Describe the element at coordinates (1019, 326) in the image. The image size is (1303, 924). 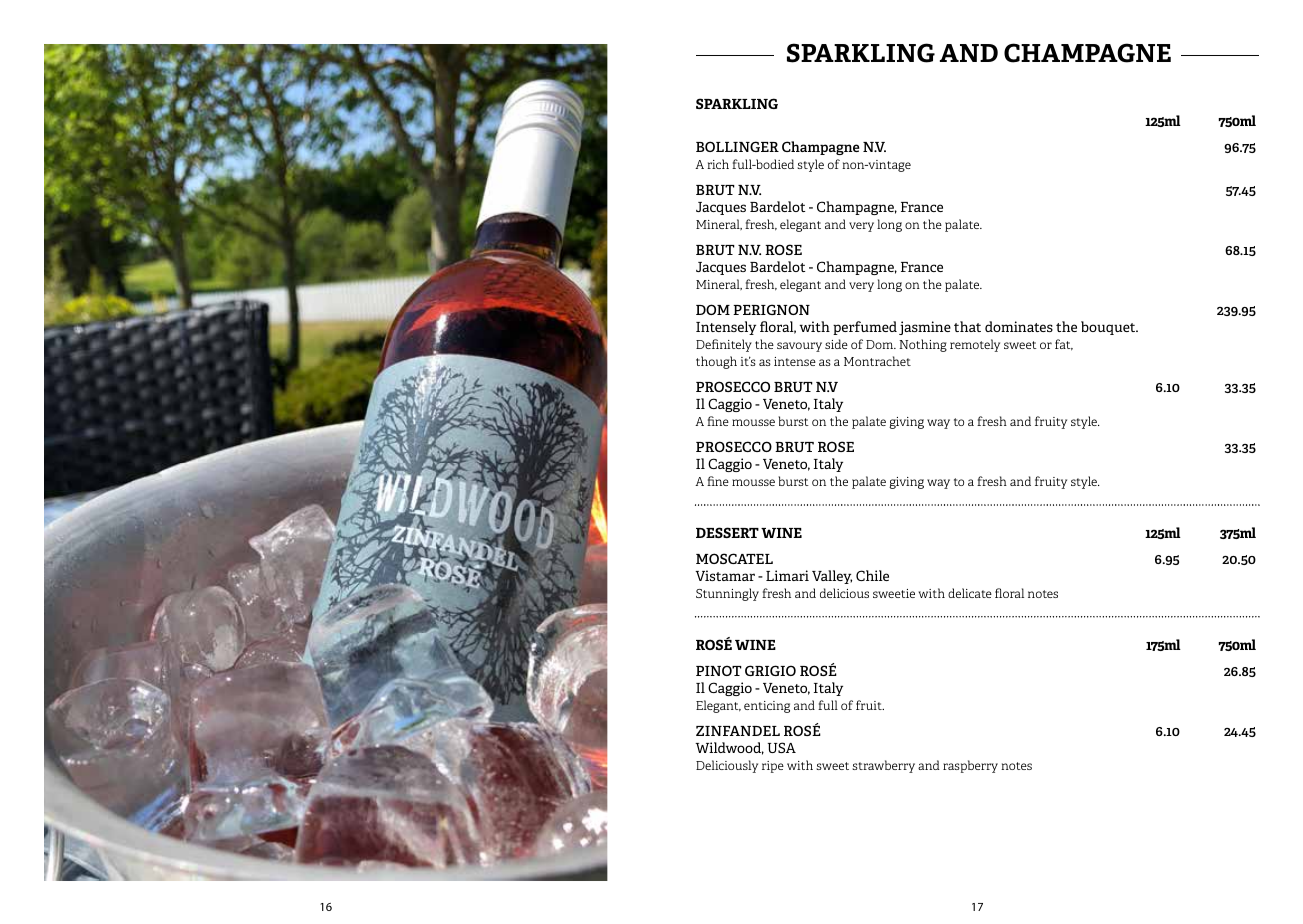
I see `dominates` at that location.
